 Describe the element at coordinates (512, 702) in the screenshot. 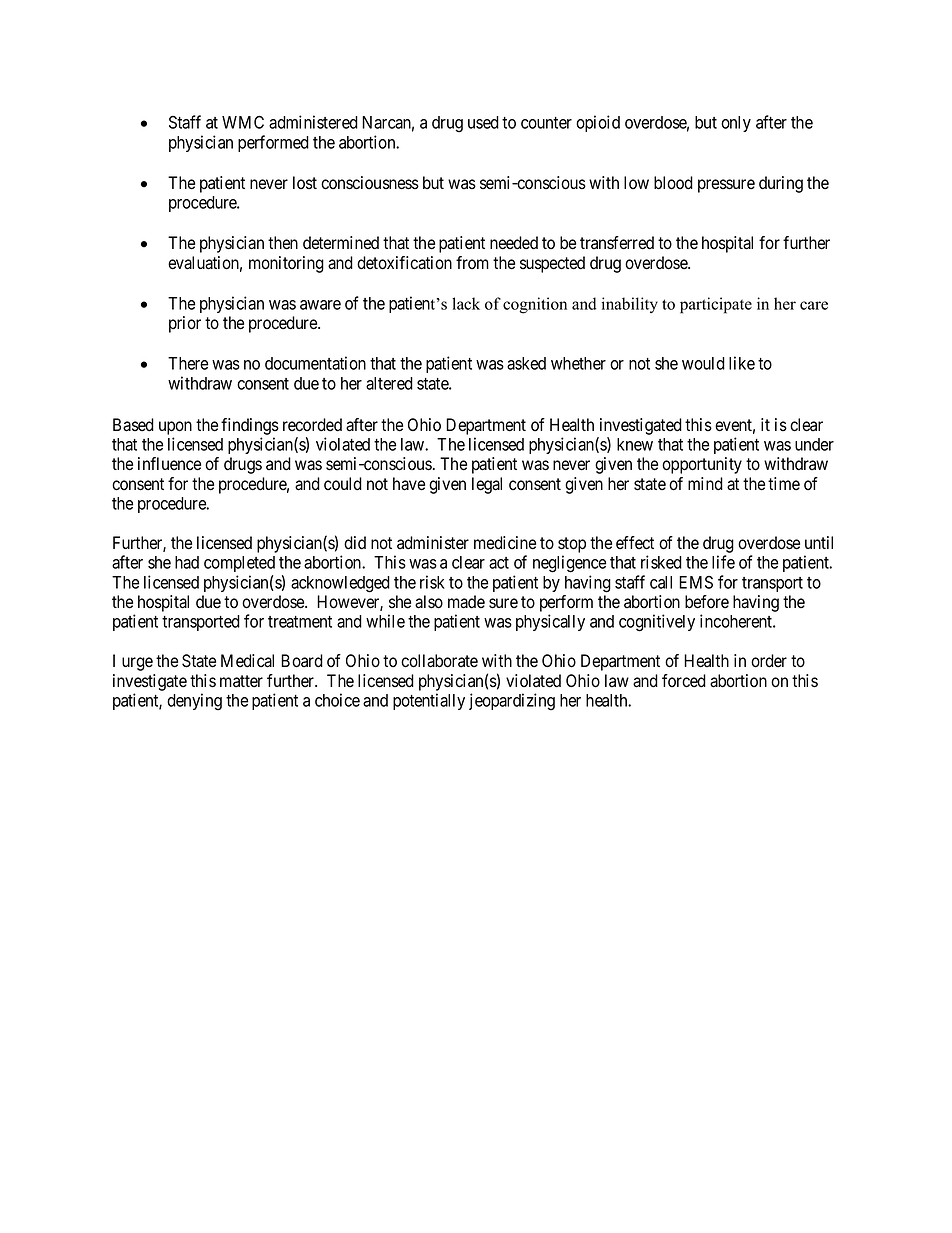

I see `jeopardizing` at that location.
